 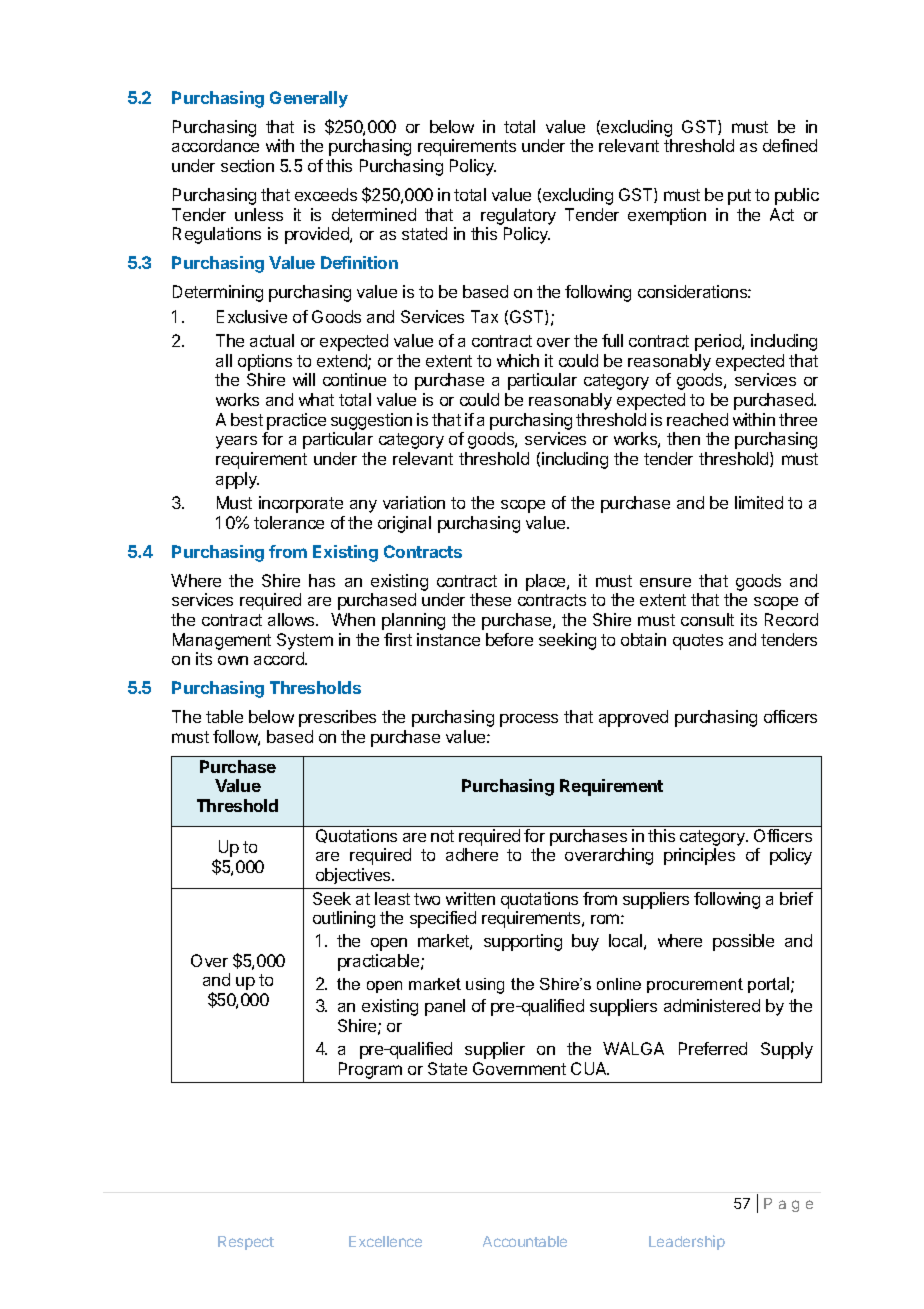 I want to click on System, so click(x=305, y=641).
